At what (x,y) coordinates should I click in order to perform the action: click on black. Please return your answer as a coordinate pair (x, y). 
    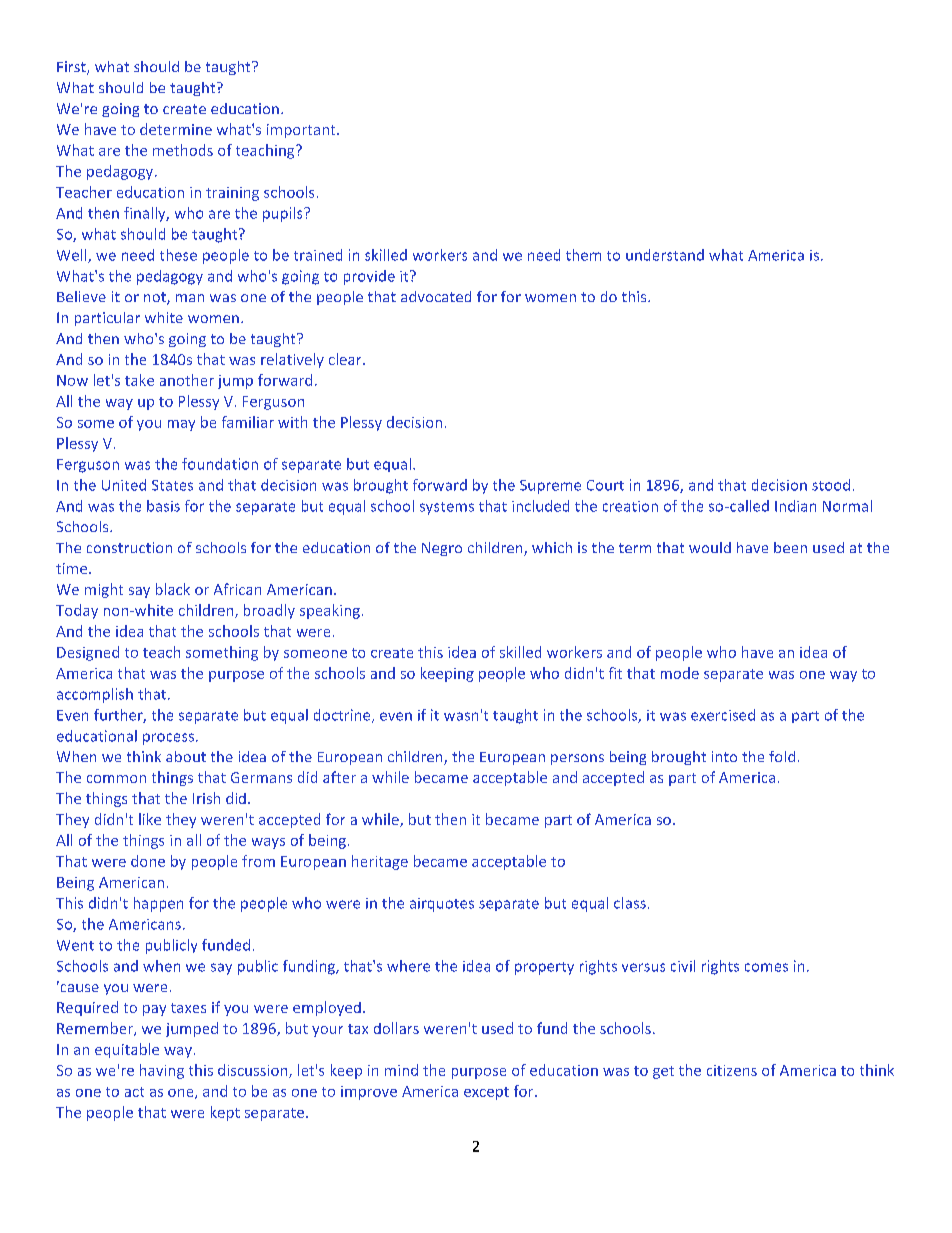
    Looking at the image, I should click on (173, 589).
